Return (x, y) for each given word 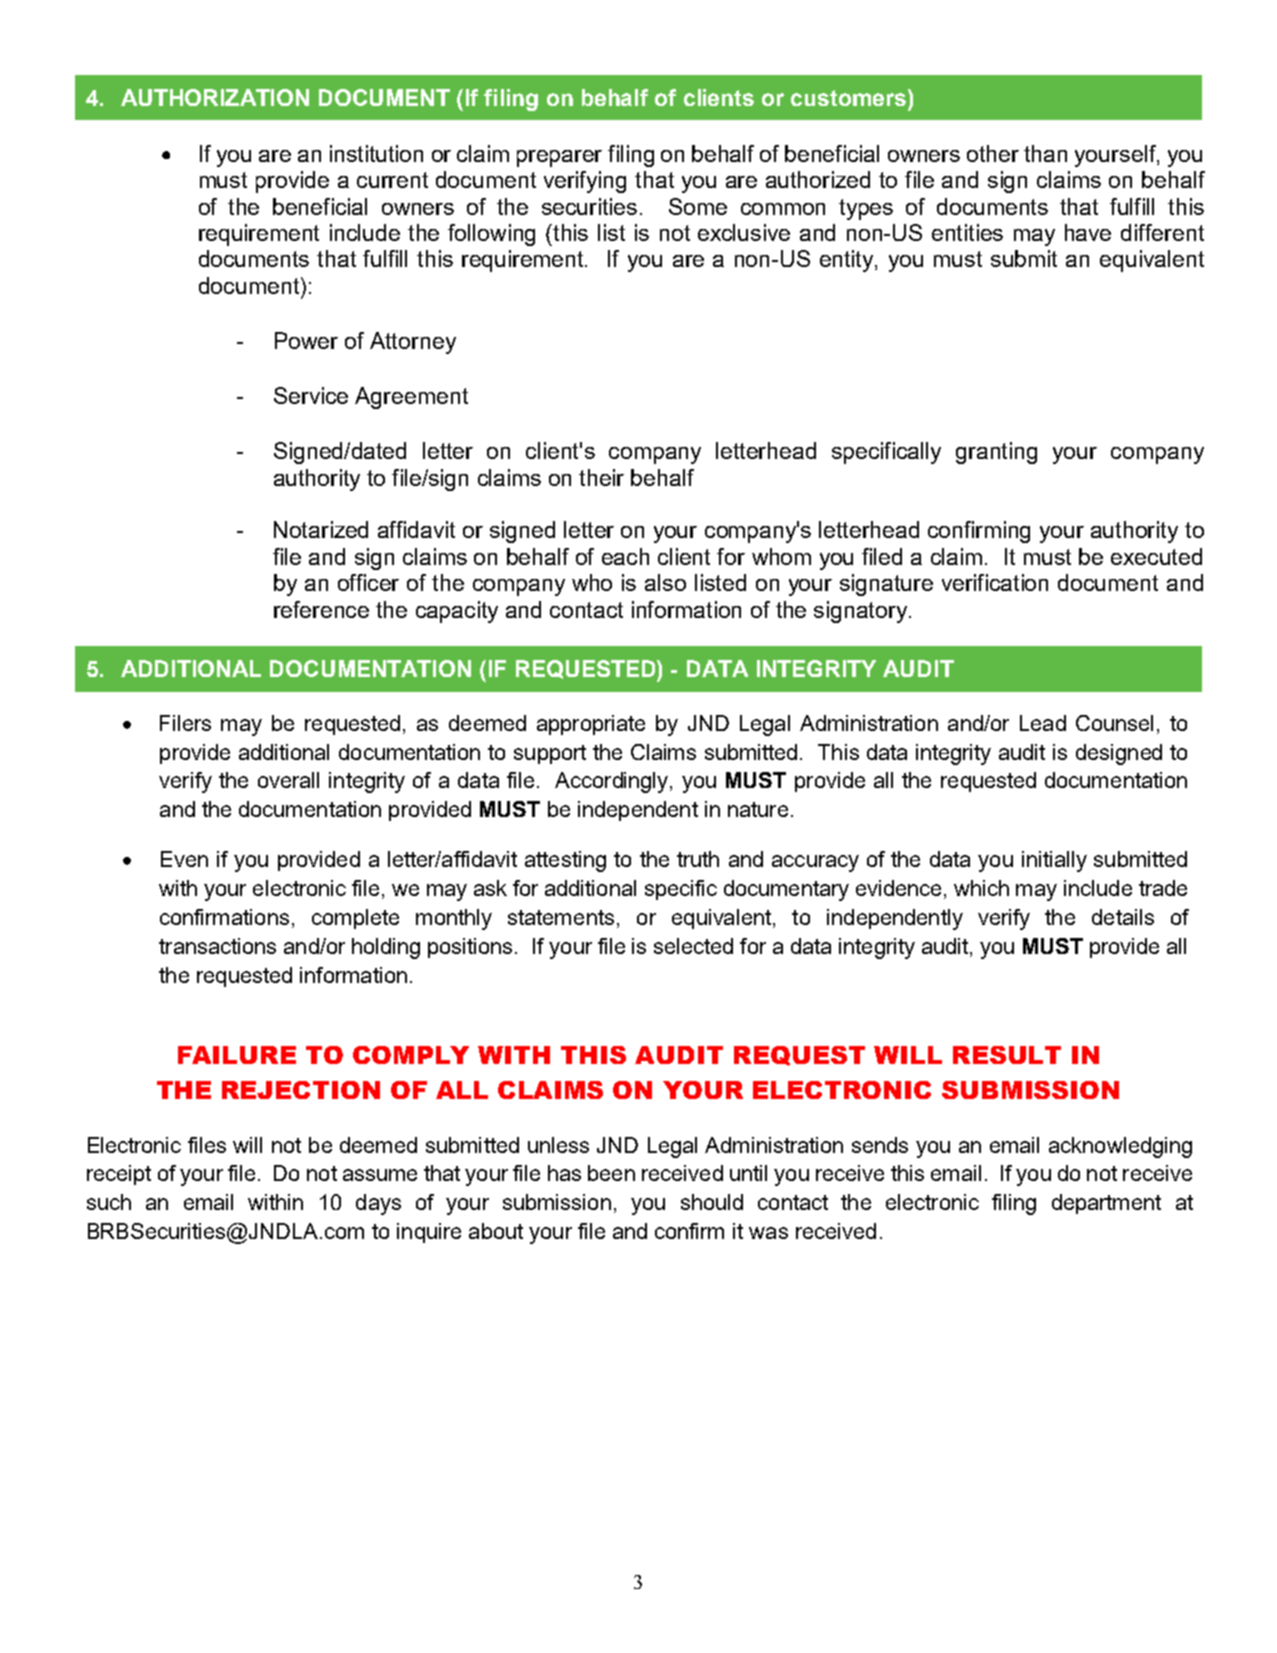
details (1123, 917)
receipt (119, 1175)
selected (693, 946)
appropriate (591, 725)
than (1045, 153)
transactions (217, 946)
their (601, 477)
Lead (1043, 723)
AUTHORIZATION (215, 97)
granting (996, 453)
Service (311, 395)
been (611, 1173)
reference (321, 609)
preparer (559, 158)
